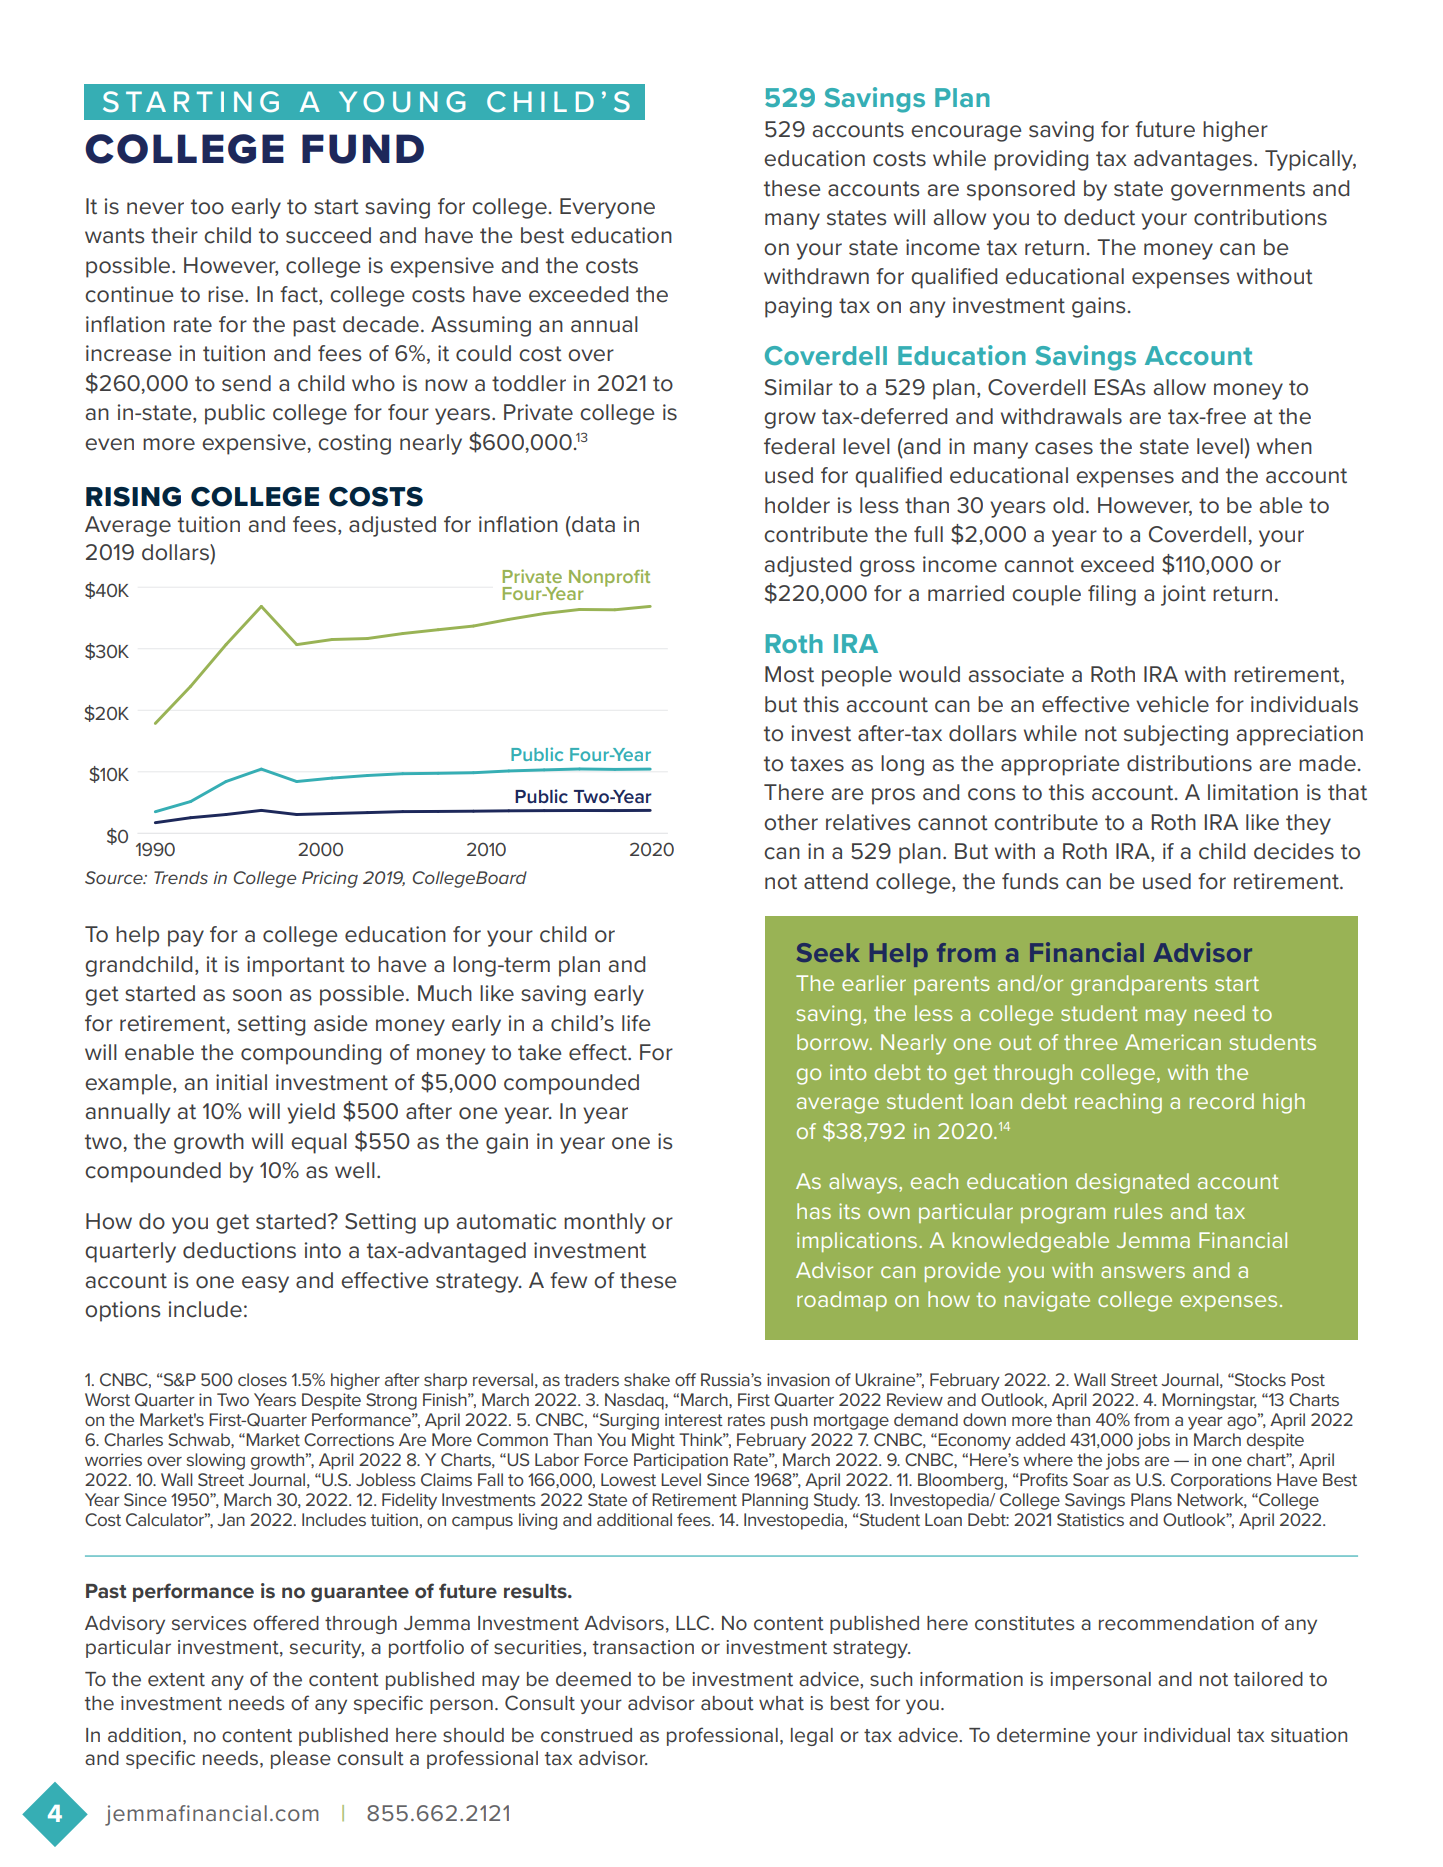 This screenshot has width=1443, height=1867. Describe the element at coordinates (607, 208) in the screenshot. I see `Everyone` at that location.
